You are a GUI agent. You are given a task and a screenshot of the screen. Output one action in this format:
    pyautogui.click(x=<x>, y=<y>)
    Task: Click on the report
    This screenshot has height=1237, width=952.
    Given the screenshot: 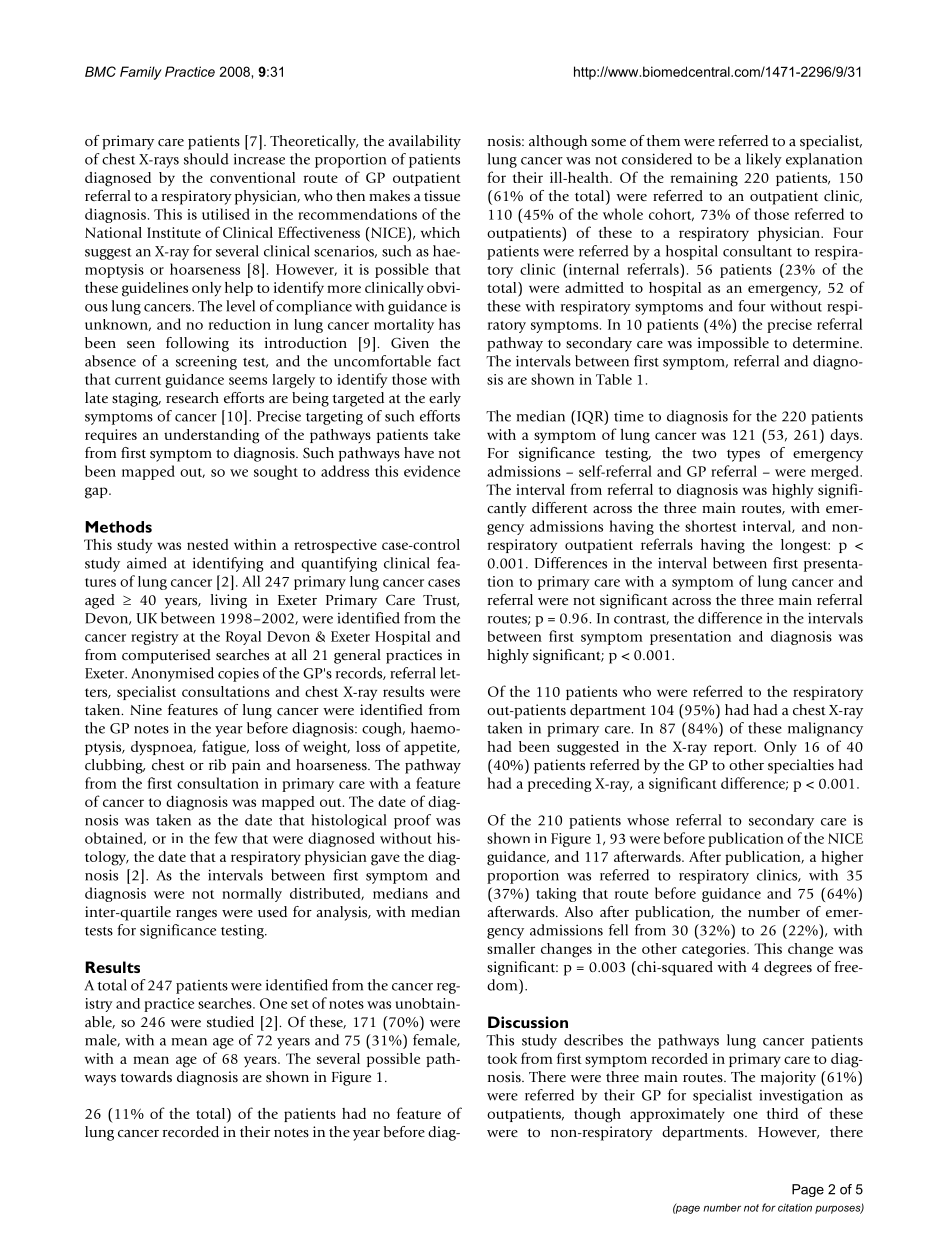 What is the action you would take?
    pyautogui.click(x=735, y=749)
